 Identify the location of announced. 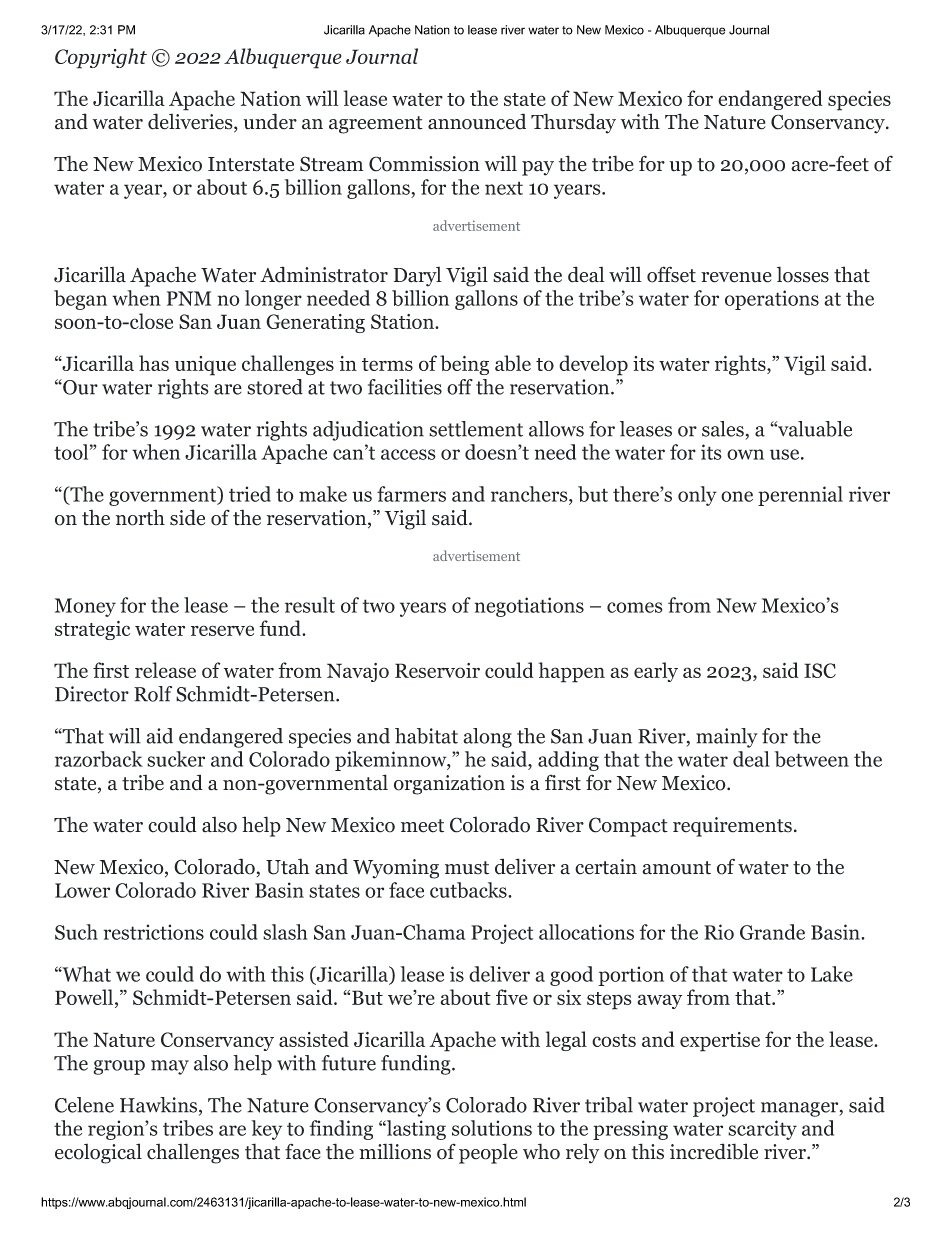
(477, 121).
